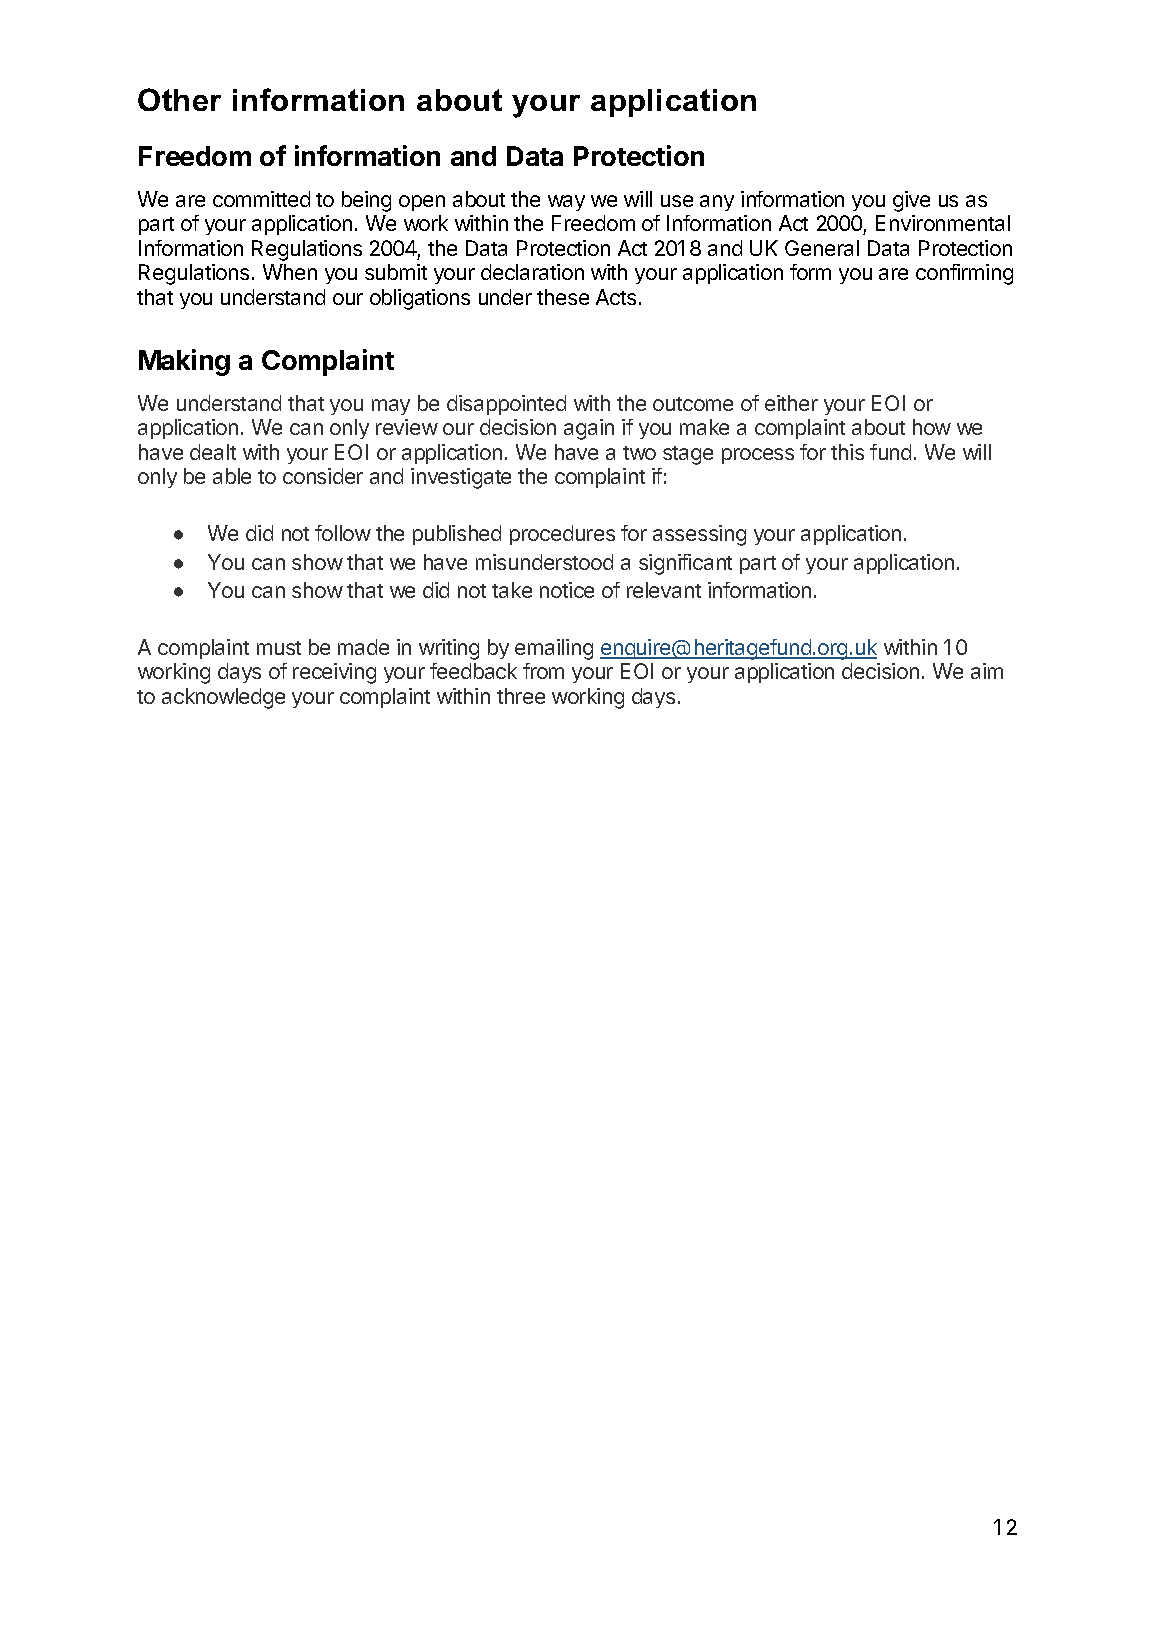 The height and width of the screenshot is (1633, 1155). I want to click on Other, so click(179, 99).
